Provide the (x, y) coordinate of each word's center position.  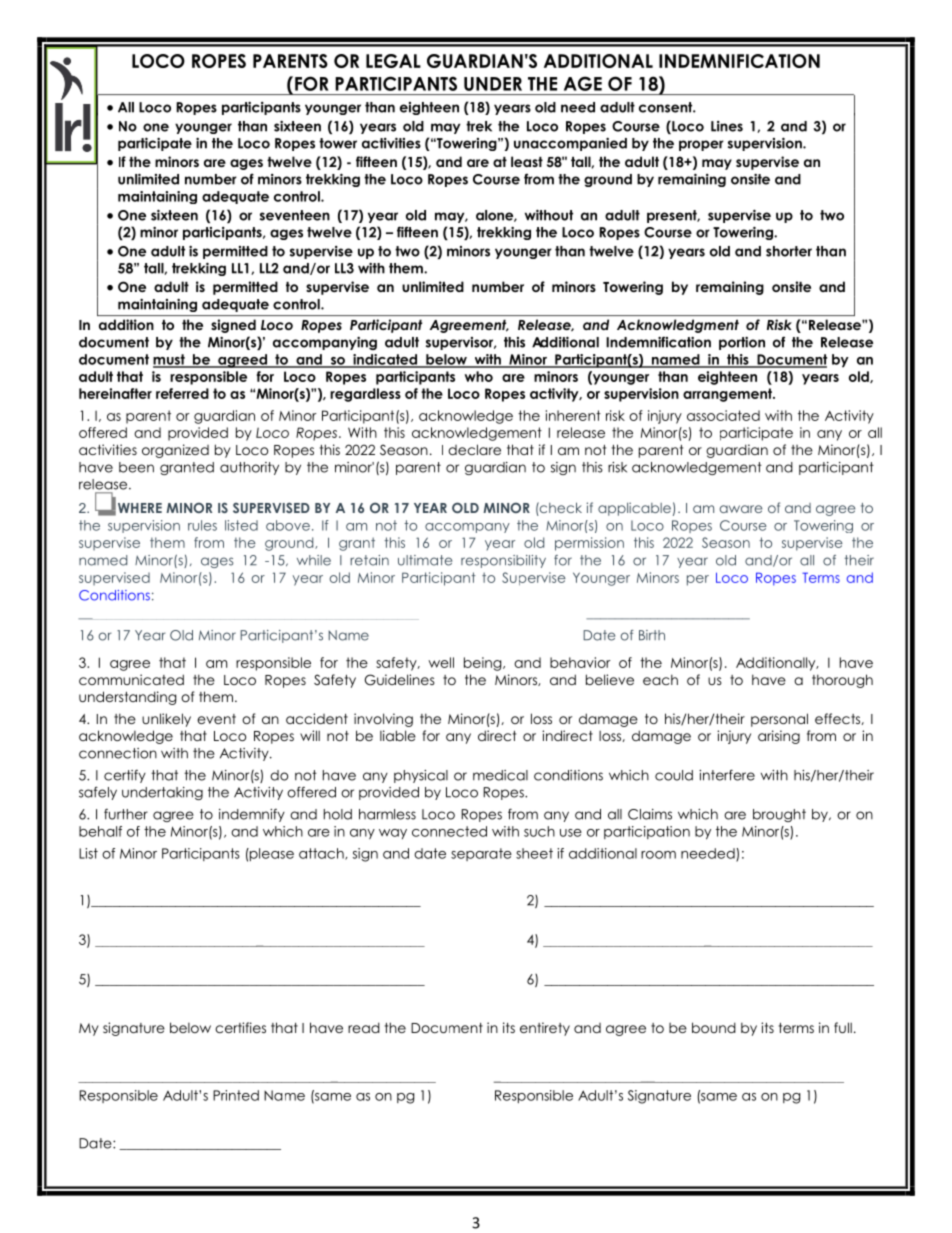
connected (449, 831)
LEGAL (393, 61)
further (126, 814)
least (527, 161)
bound (714, 1027)
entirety (545, 1029)
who (479, 376)
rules (202, 525)
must (170, 360)
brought (779, 815)
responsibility (503, 561)
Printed (236, 1095)
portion (742, 343)
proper (701, 145)
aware (741, 509)
